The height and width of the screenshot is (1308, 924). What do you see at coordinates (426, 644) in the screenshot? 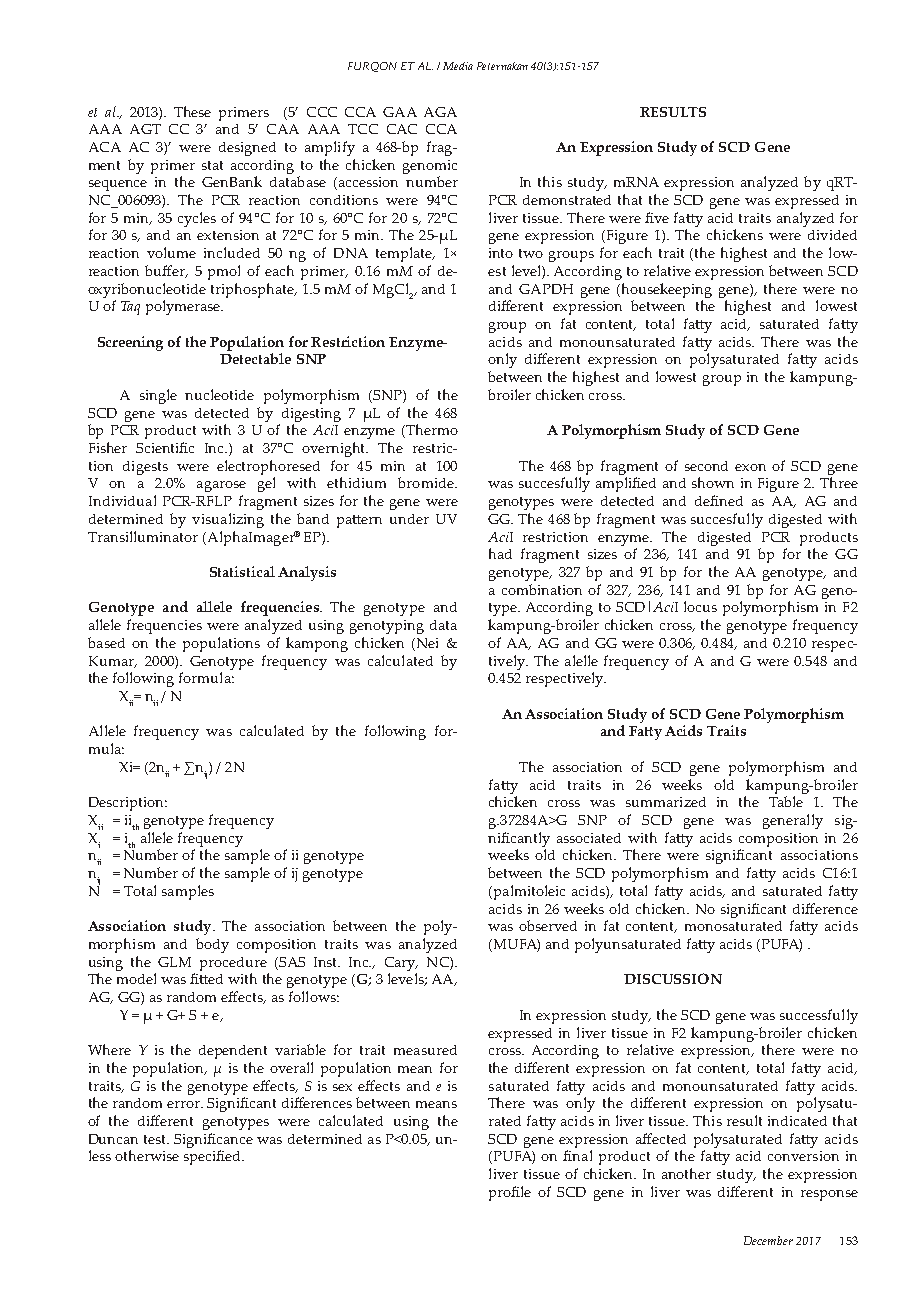
I see `Nei` at bounding box center [426, 644].
